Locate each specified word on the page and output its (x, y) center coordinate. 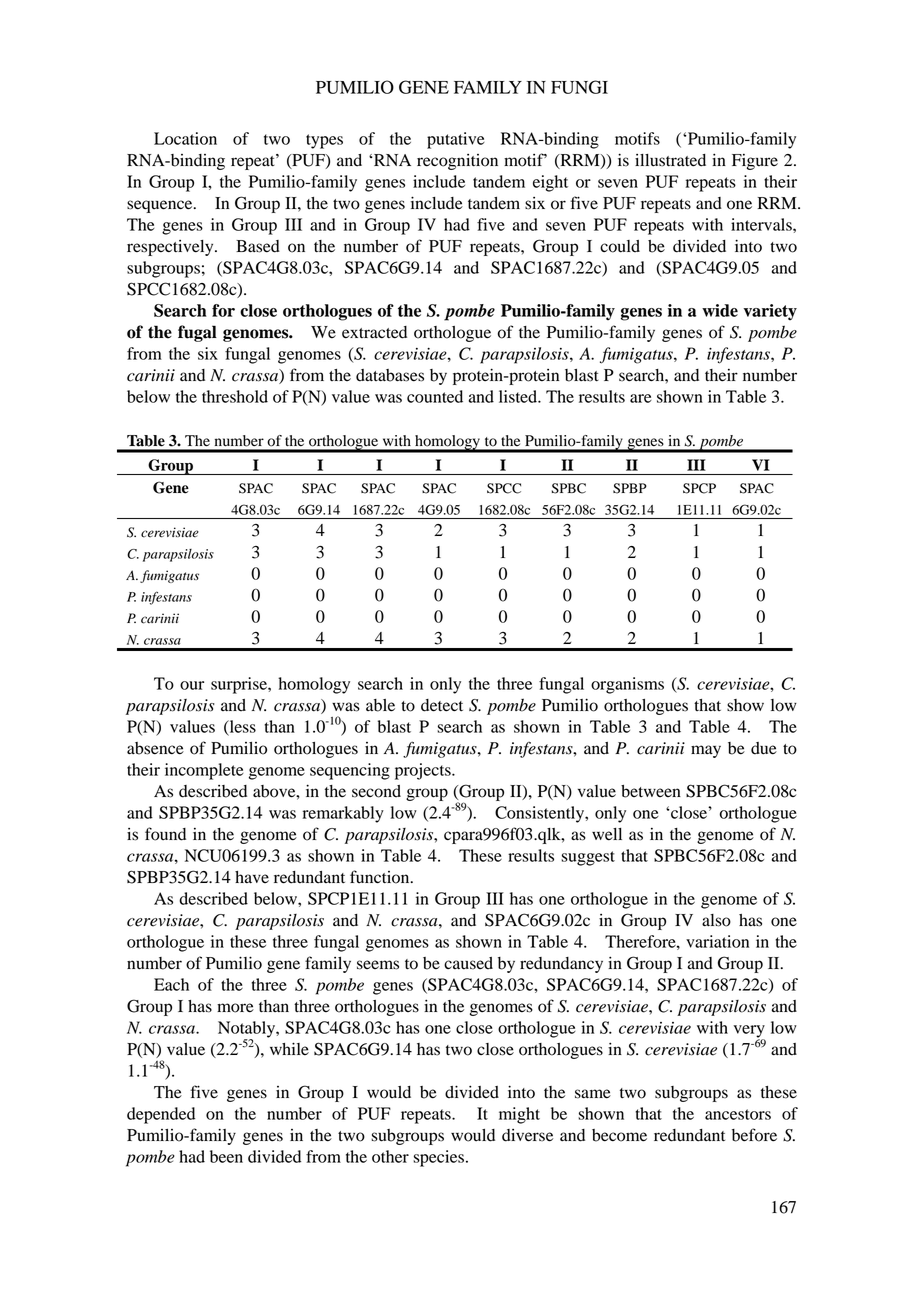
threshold (235, 396)
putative (456, 140)
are (641, 398)
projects (424, 771)
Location (185, 138)
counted (435, 396)
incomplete (204, 771)
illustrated (670, 160)
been (226, 1156)
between (651, 791)
